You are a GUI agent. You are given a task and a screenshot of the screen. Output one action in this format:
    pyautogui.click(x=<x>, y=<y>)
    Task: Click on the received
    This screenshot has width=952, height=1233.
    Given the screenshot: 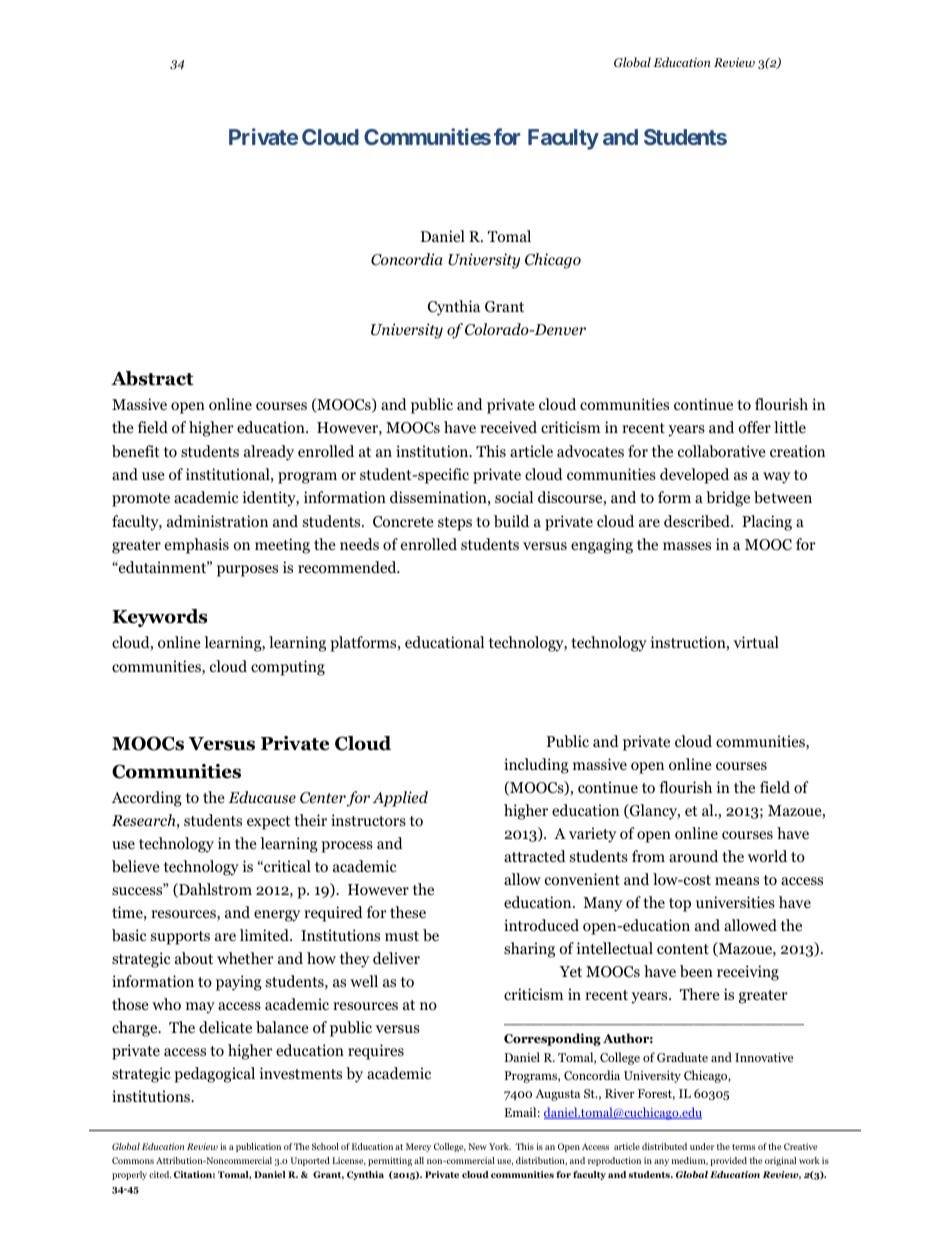 What is the action you would take?
    pyautogui.click(x=508, y=427)
